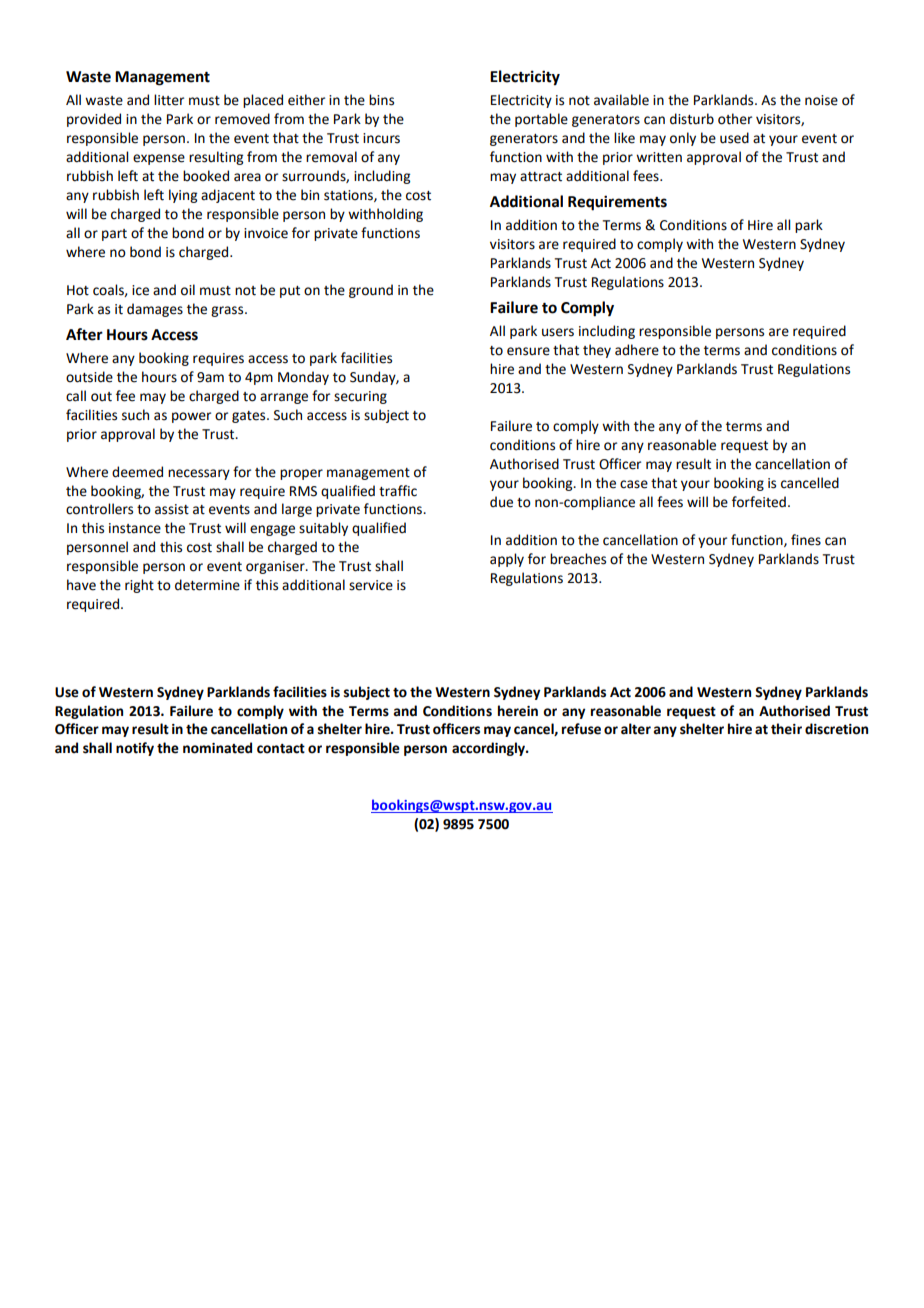 Image resolution: width=924 pixels, height=1308 pixels. I want to click on notify, so click(135, 749).
